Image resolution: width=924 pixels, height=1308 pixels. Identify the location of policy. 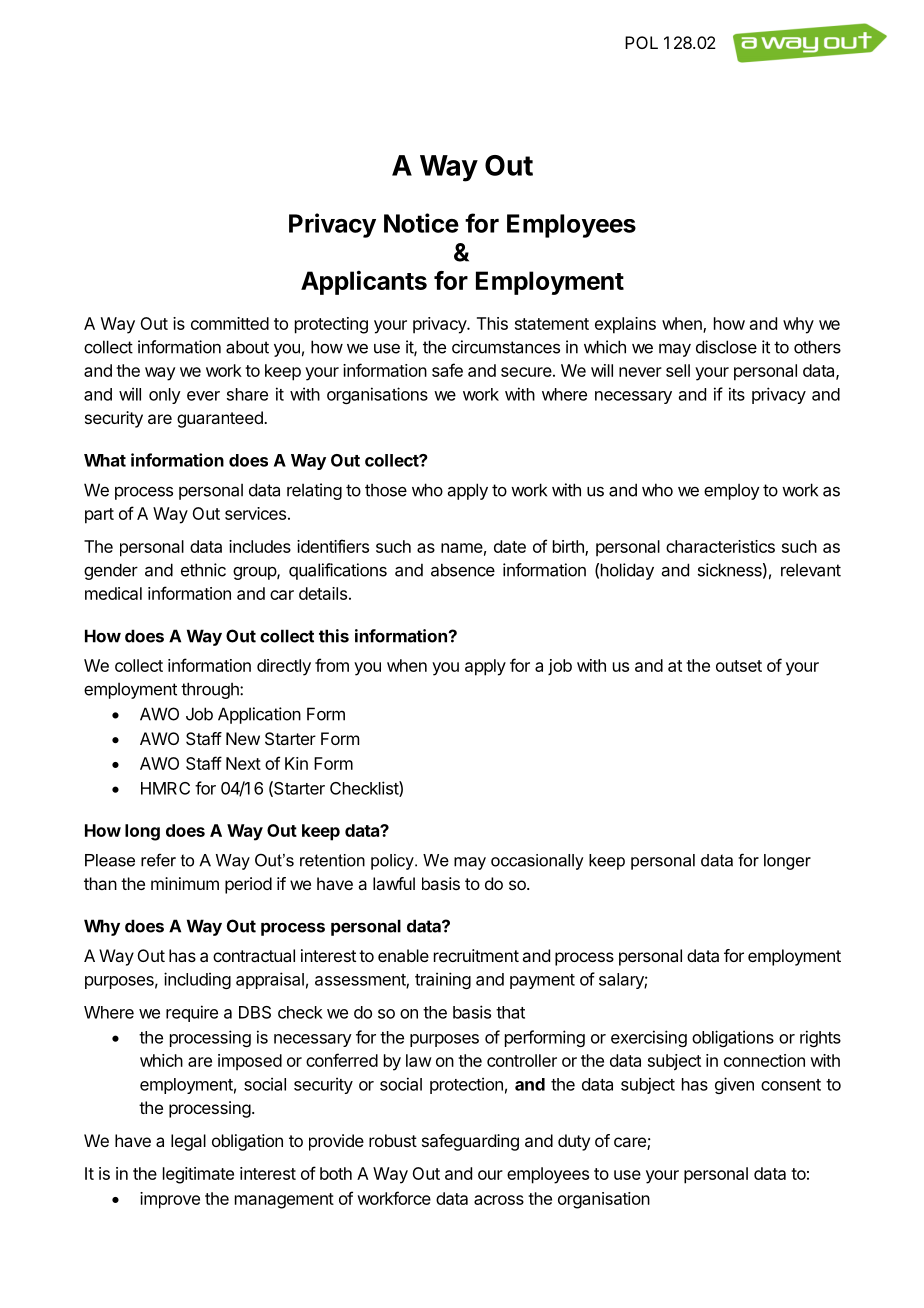
(393, 862).
